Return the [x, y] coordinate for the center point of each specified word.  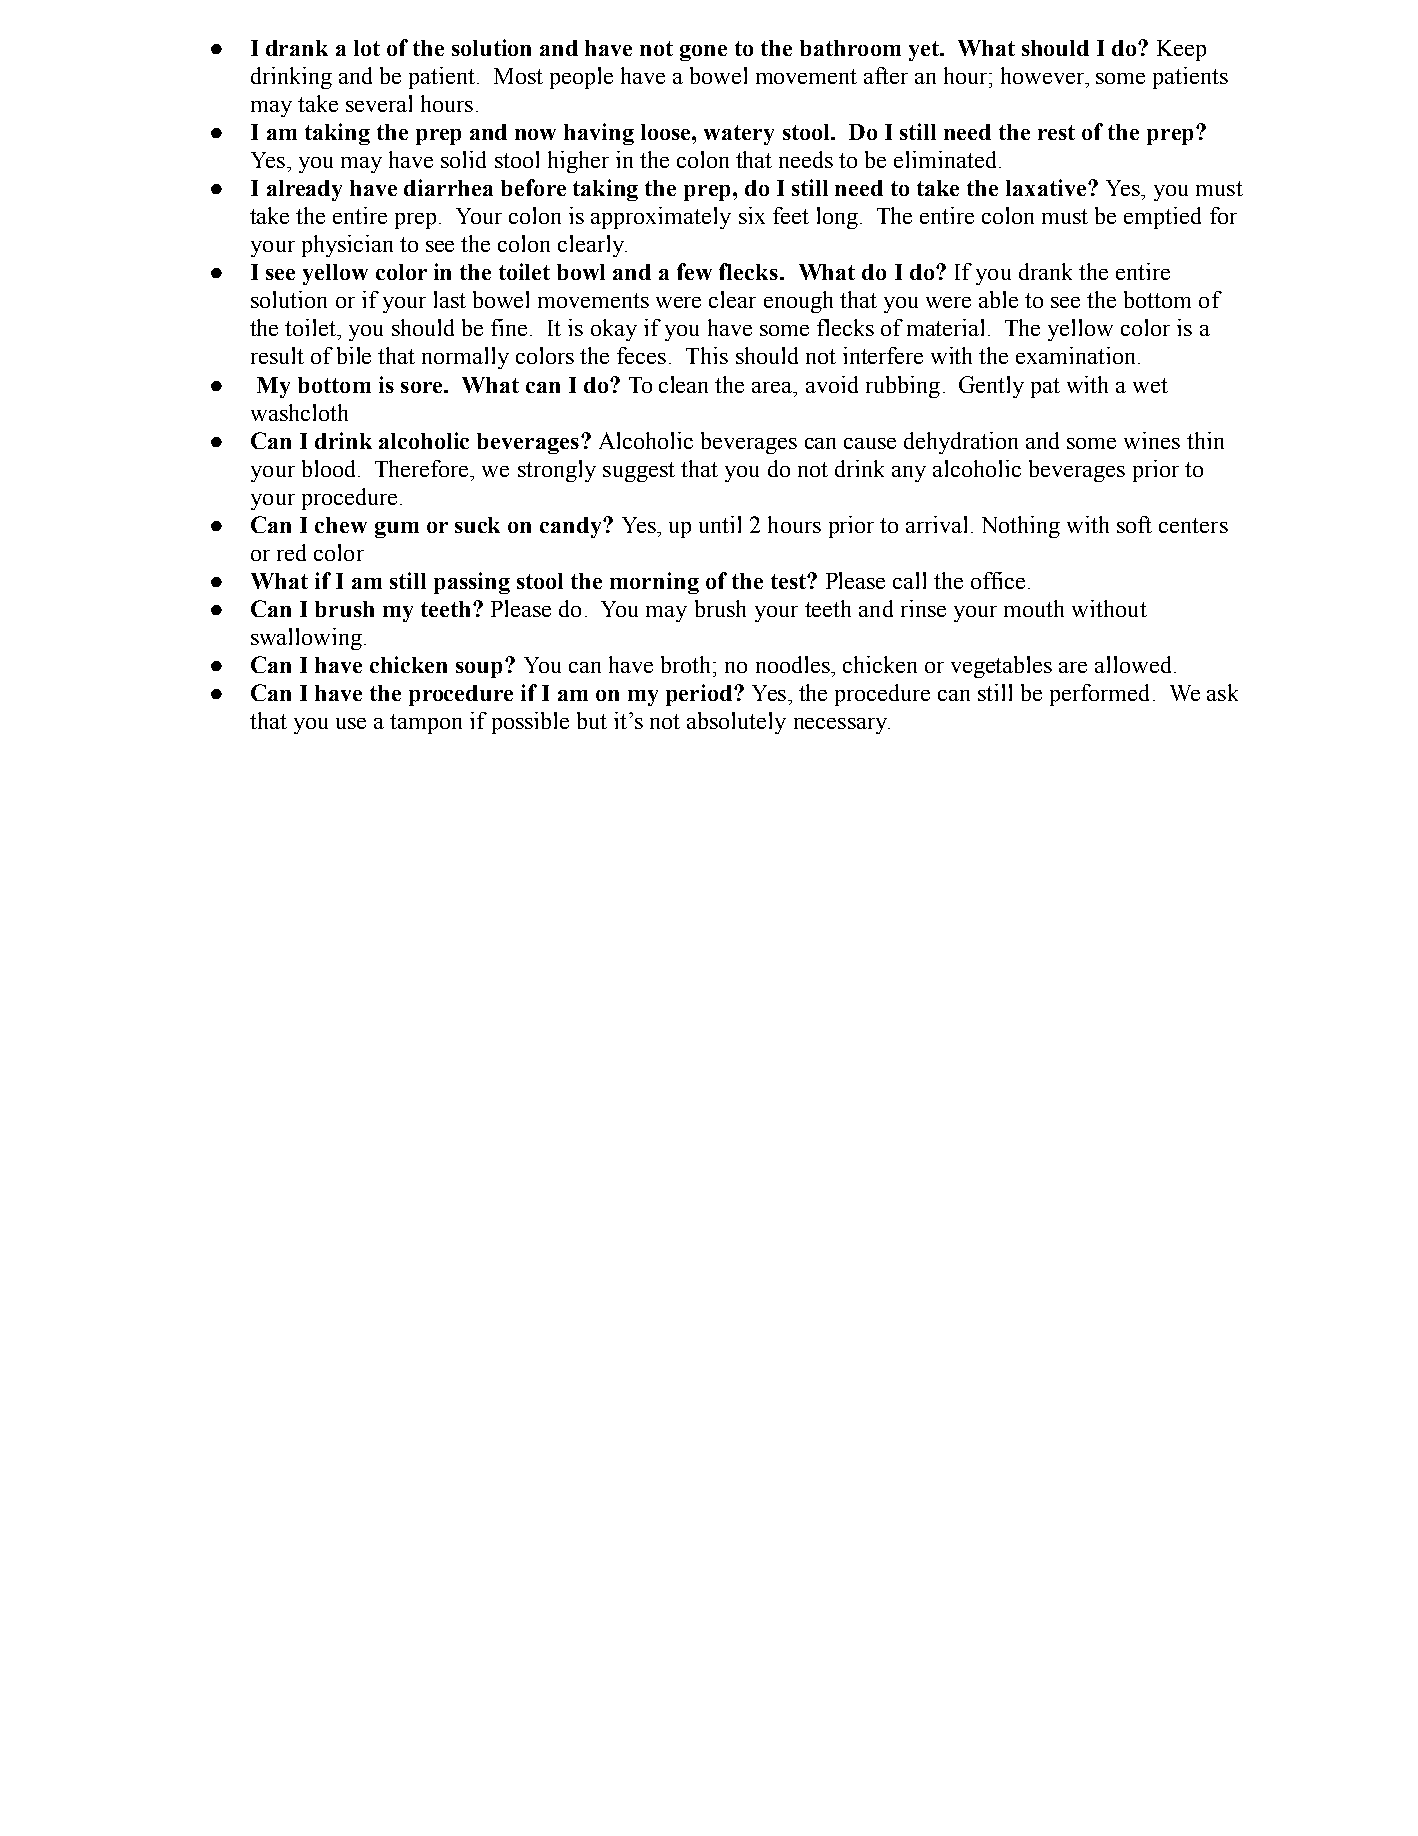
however [1044, 75]
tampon [426, 724]
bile [354, 355]
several [379, 103]
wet [1150, 385]
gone [703, 53]
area [773, 387]
